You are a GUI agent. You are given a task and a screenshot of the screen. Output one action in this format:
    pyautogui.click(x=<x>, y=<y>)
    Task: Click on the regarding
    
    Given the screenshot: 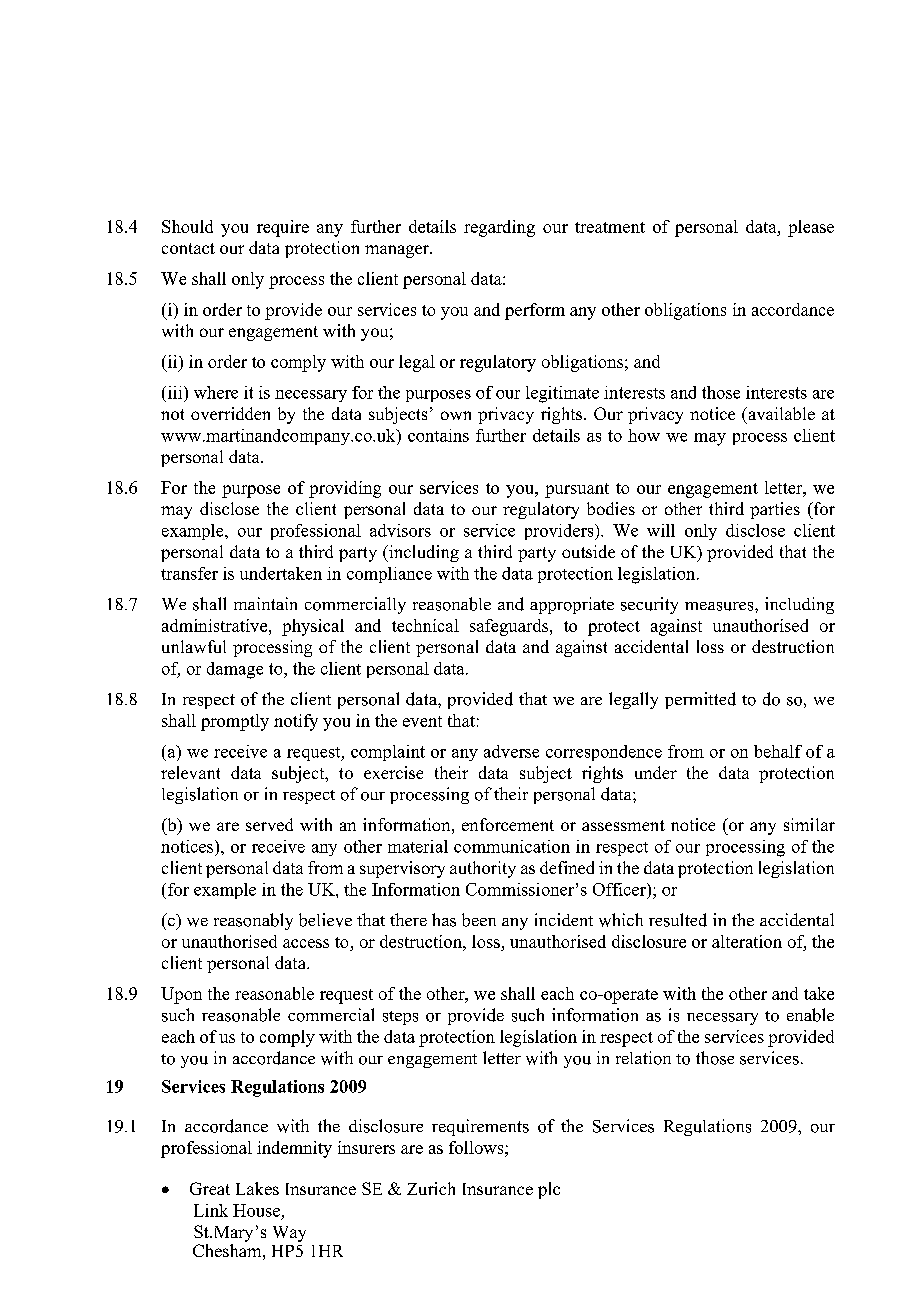 What is the action you would take?
    pyautogui.click(x=499, y=228)
